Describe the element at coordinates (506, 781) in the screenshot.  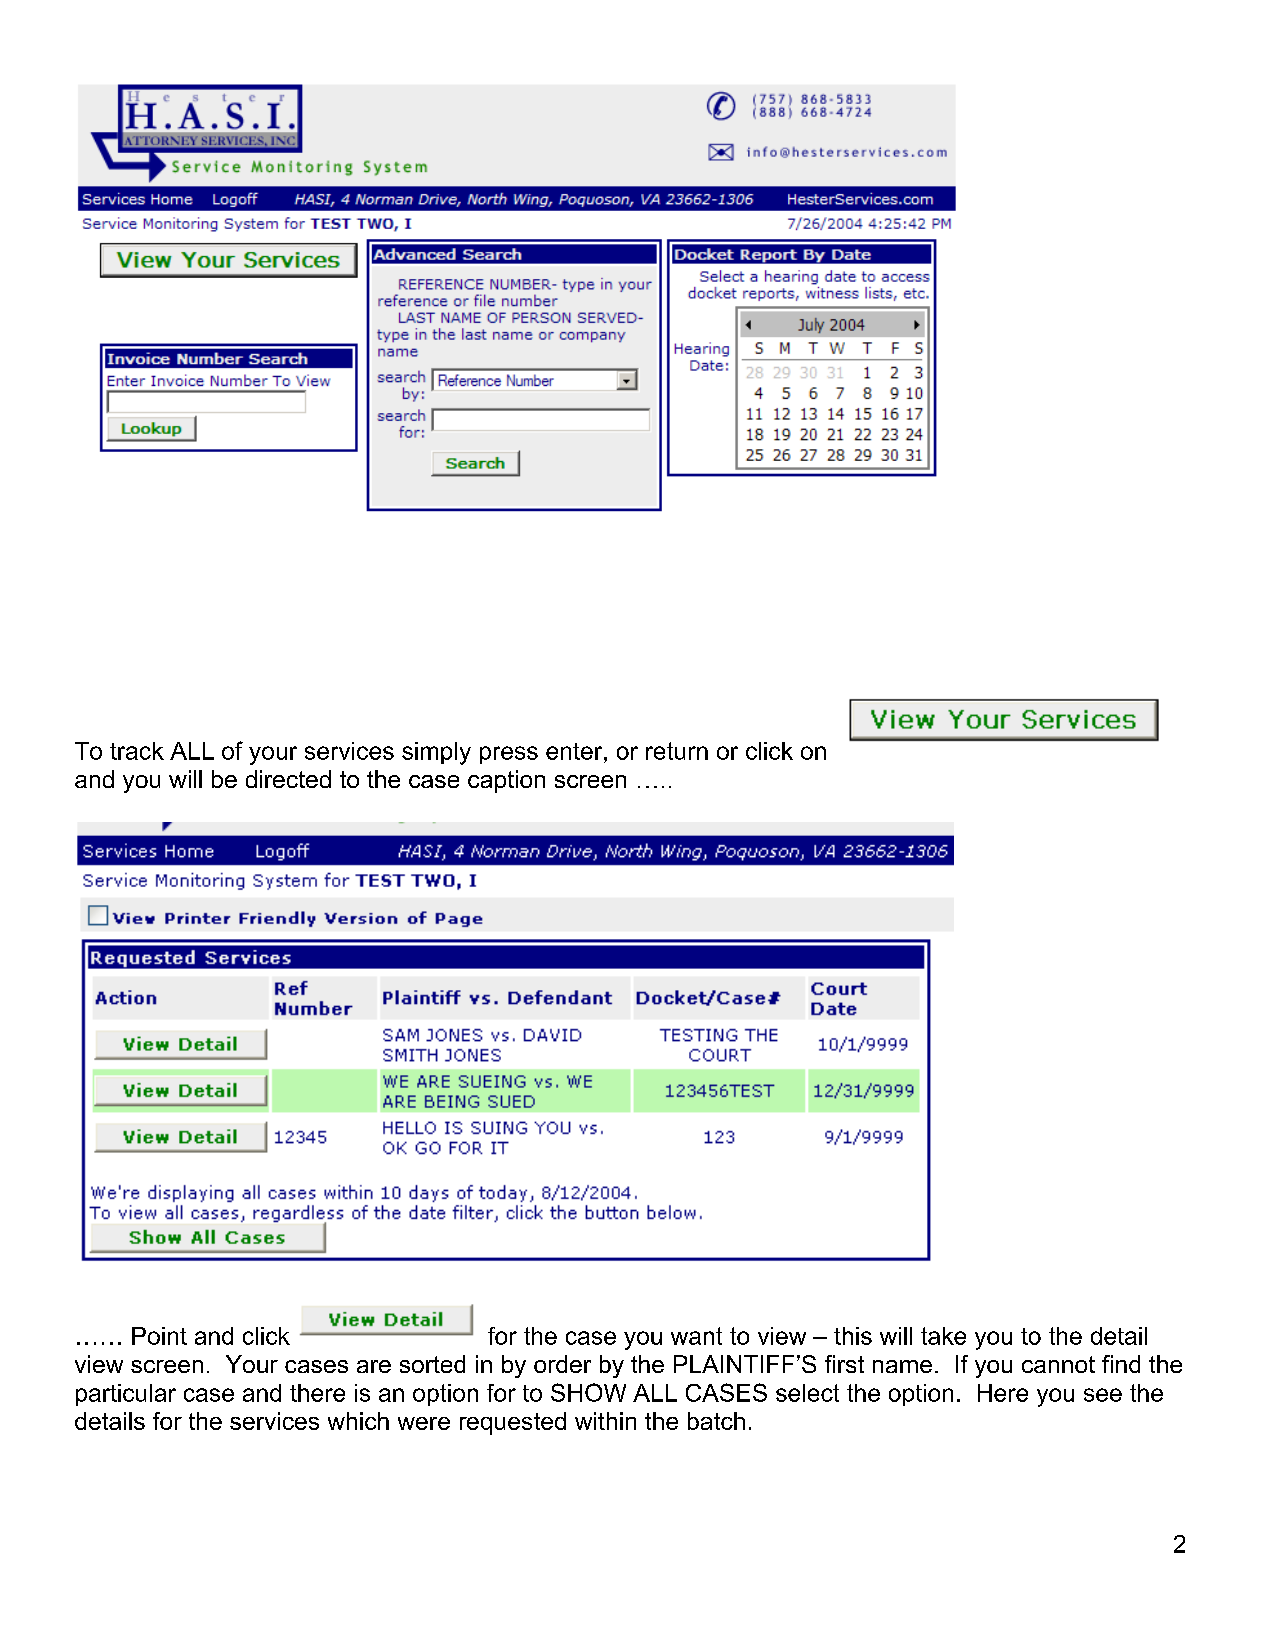
I see `caption` at that location.
